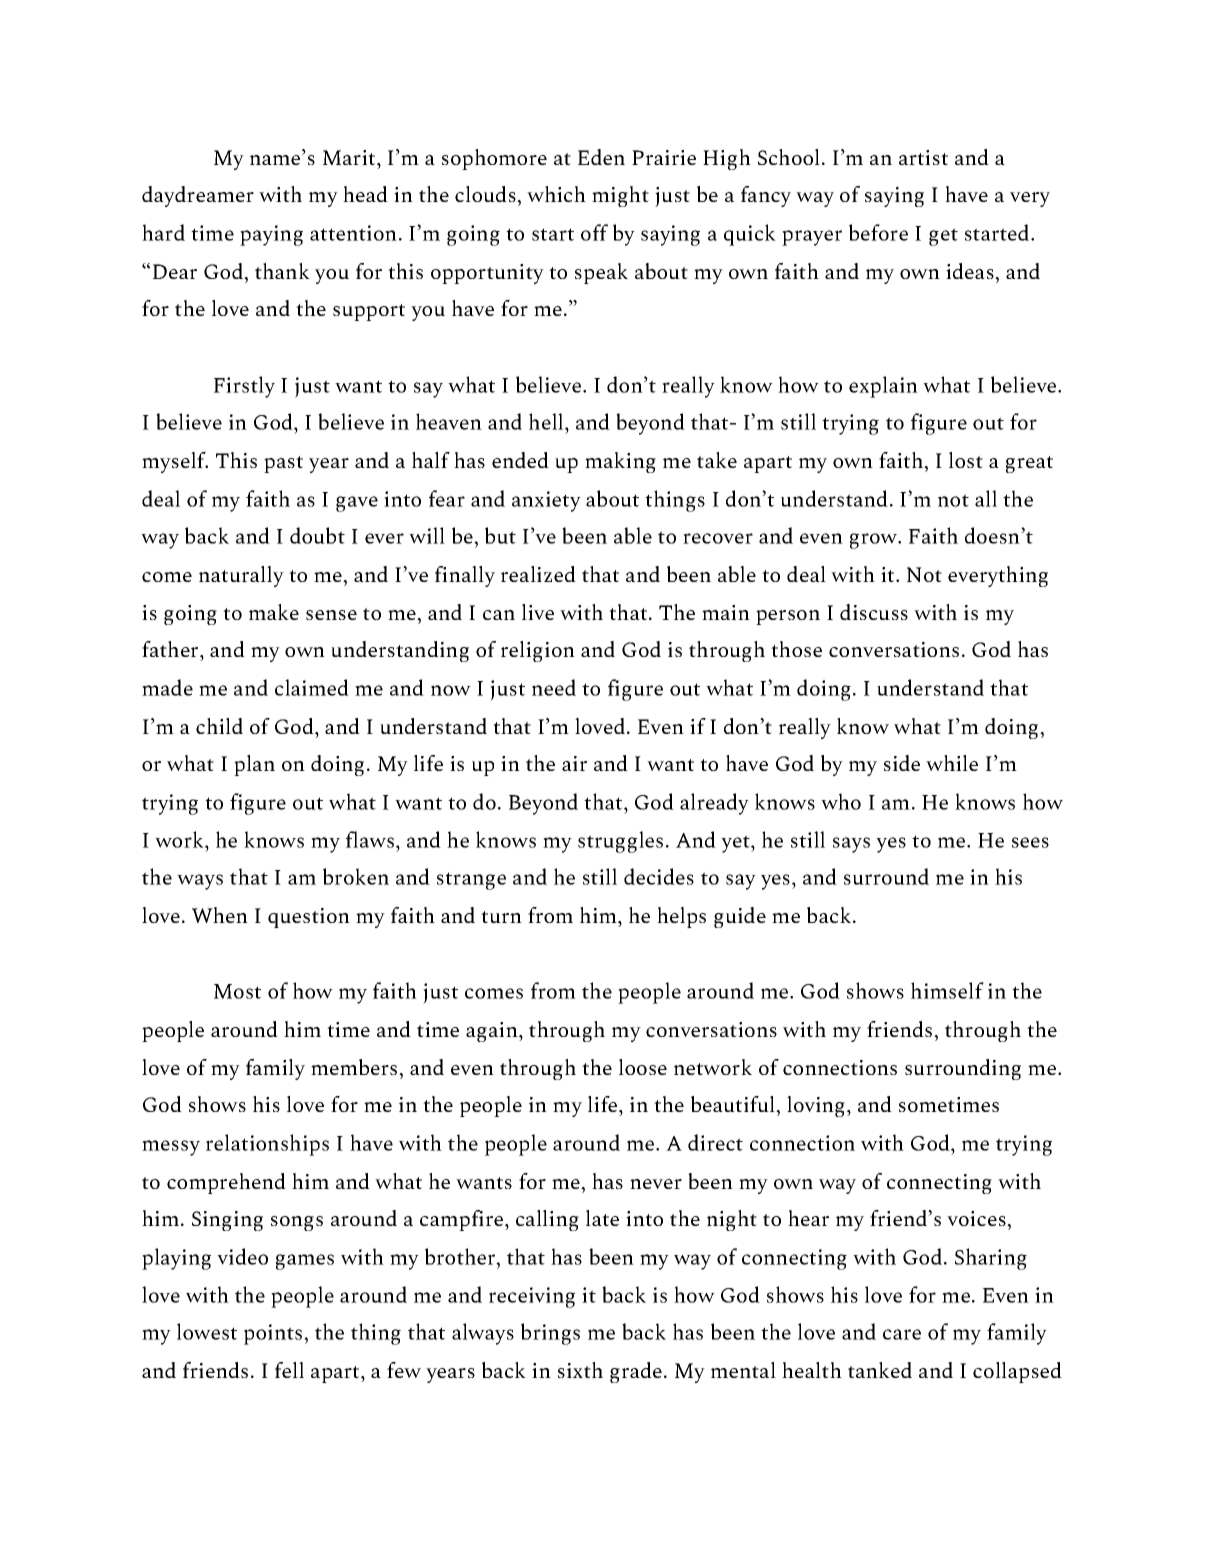  What do you see at coordinates (274, 1334) in the screenshot?
I see `points` at bounding box center [274, 1334].
